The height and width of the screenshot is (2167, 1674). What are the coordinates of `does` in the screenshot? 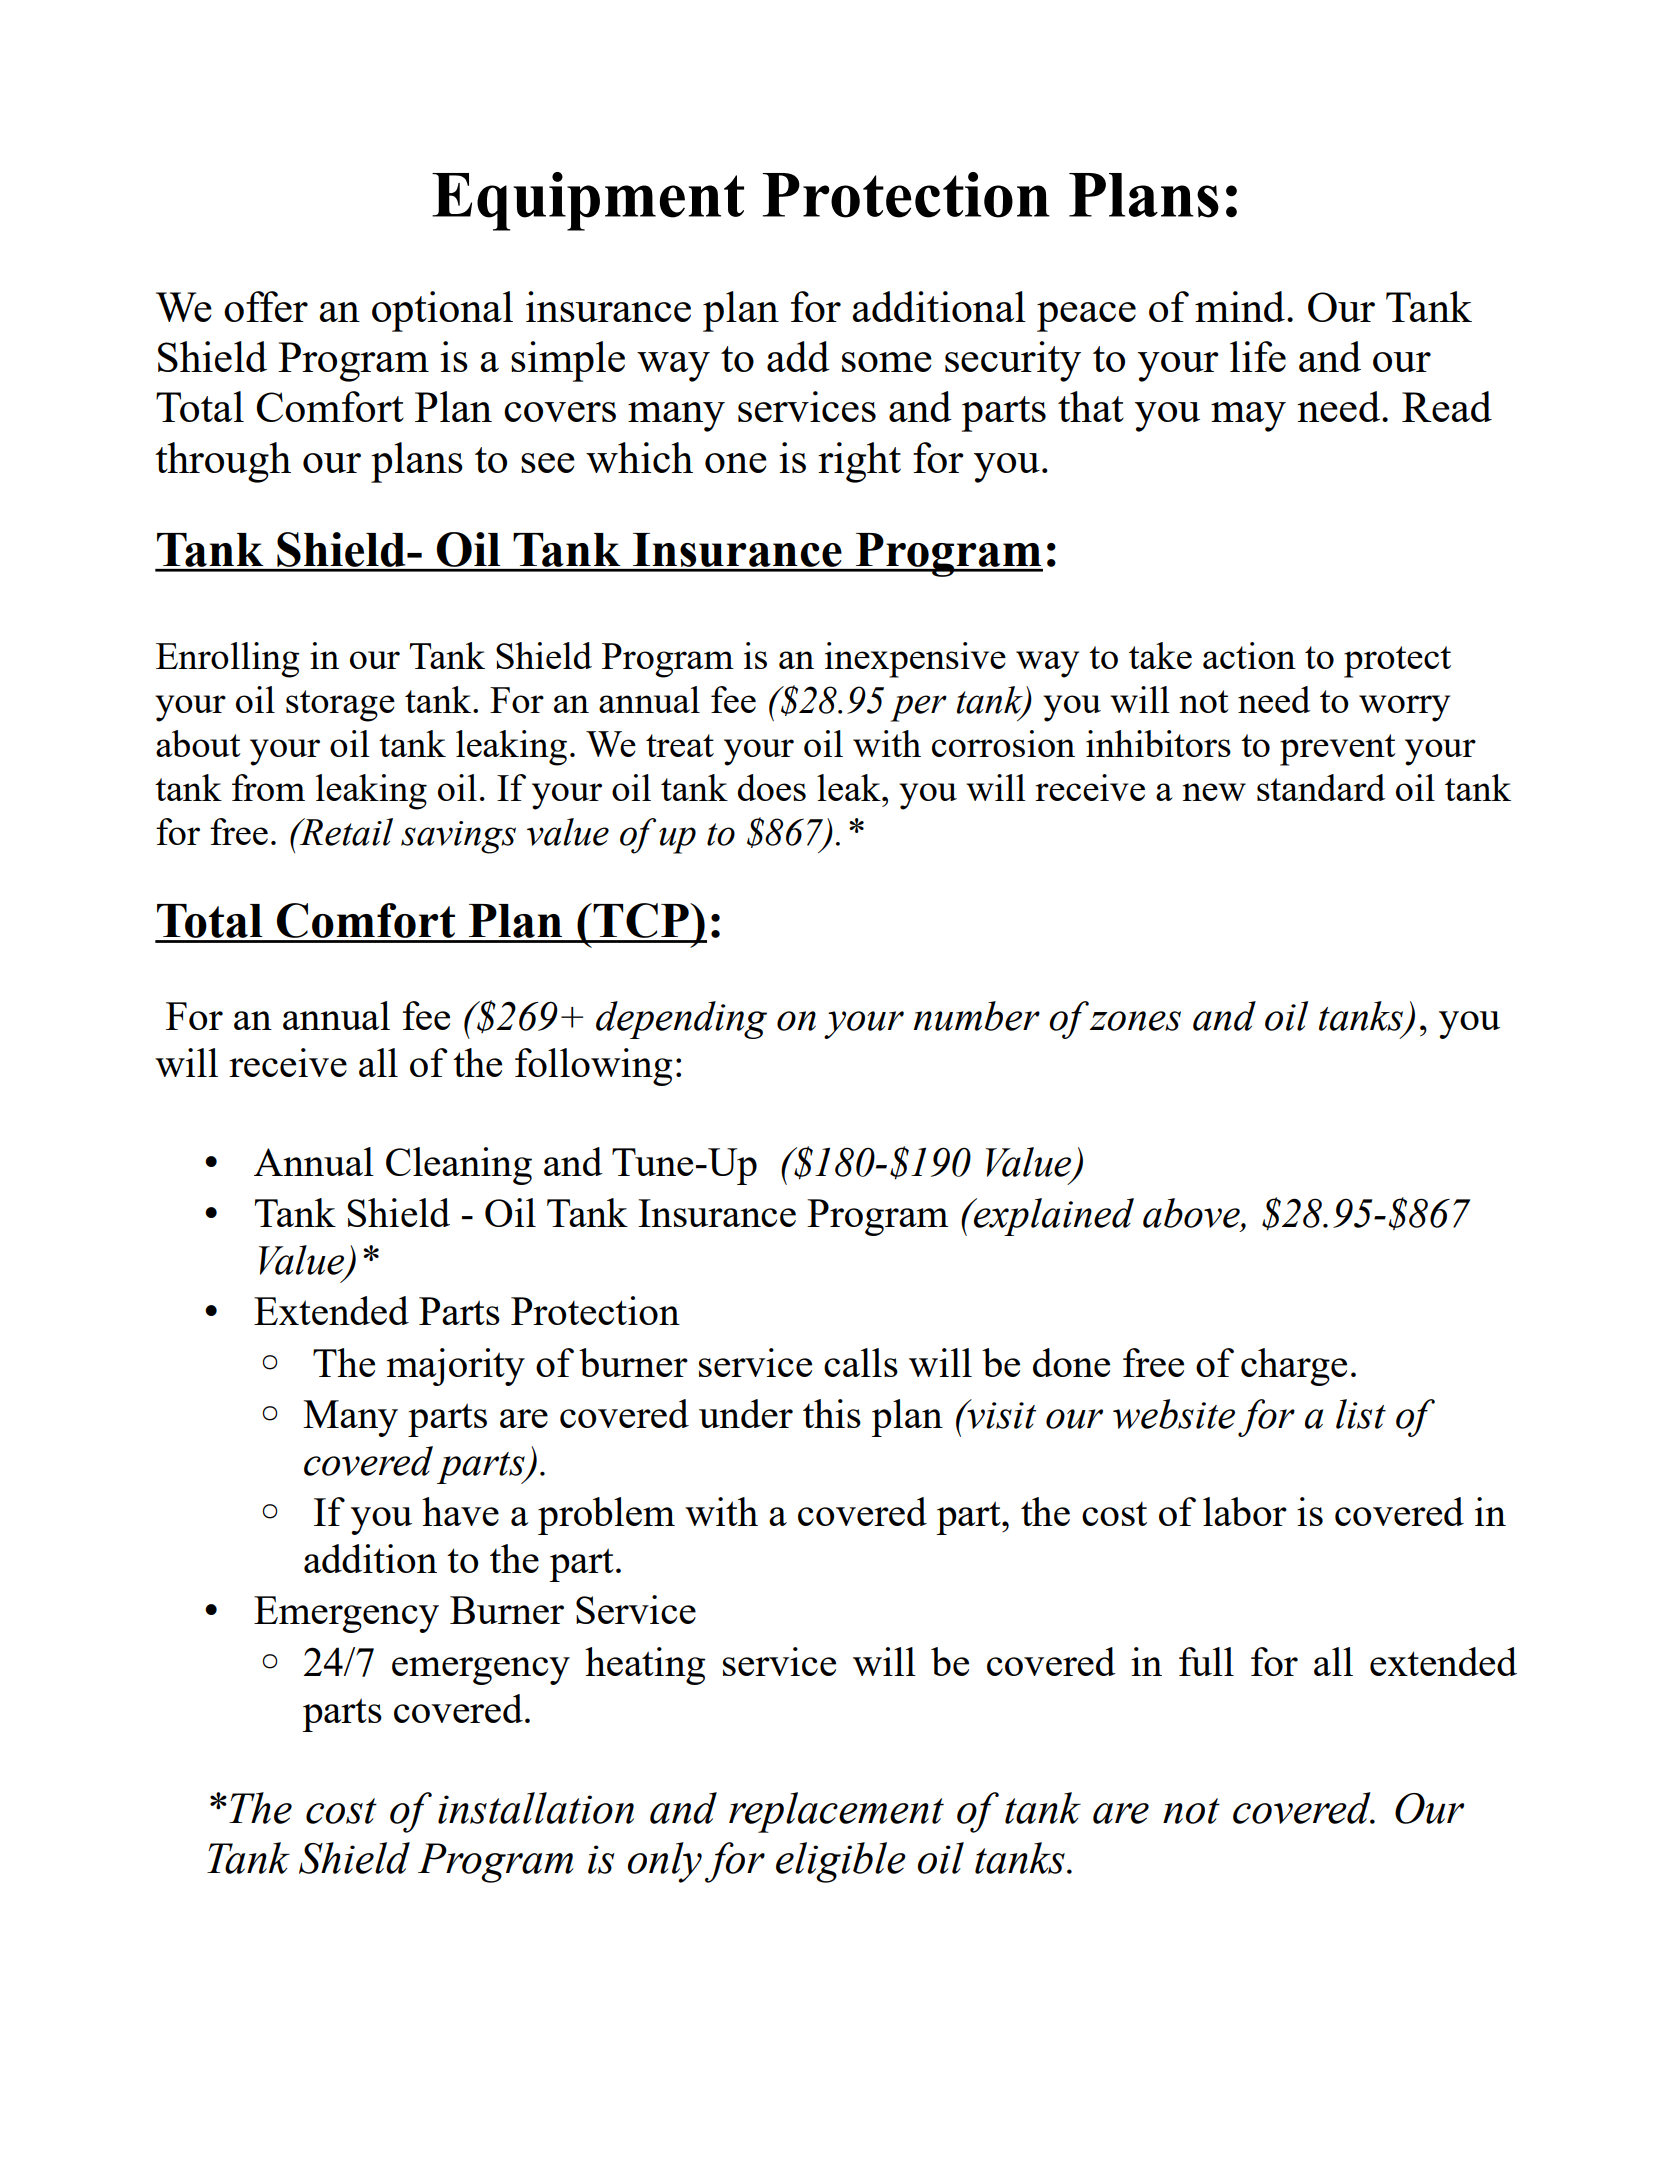 It's located at (772, 787).
